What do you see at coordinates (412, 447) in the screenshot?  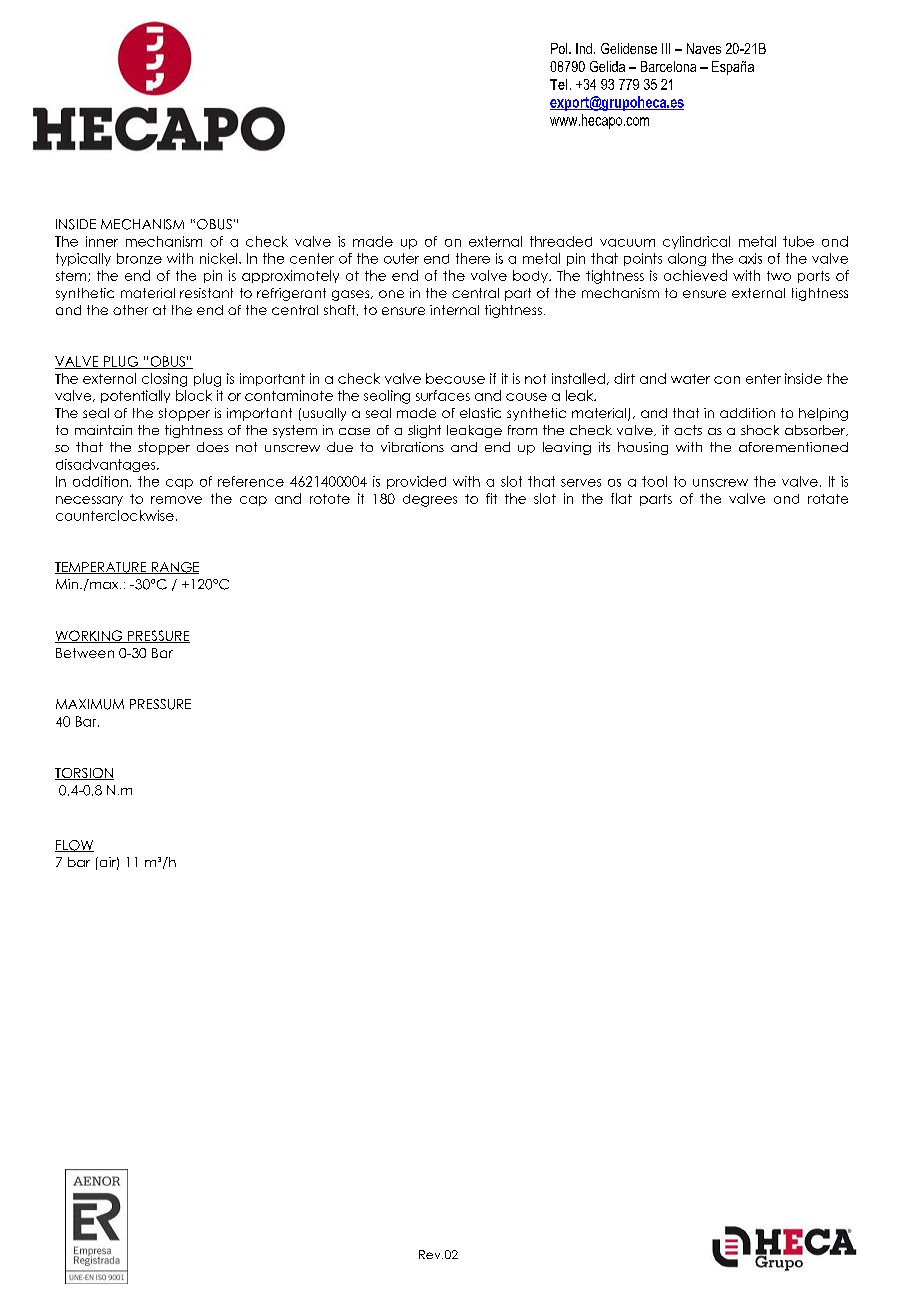 I see `vibrations` at bounding box center [412, 447].
